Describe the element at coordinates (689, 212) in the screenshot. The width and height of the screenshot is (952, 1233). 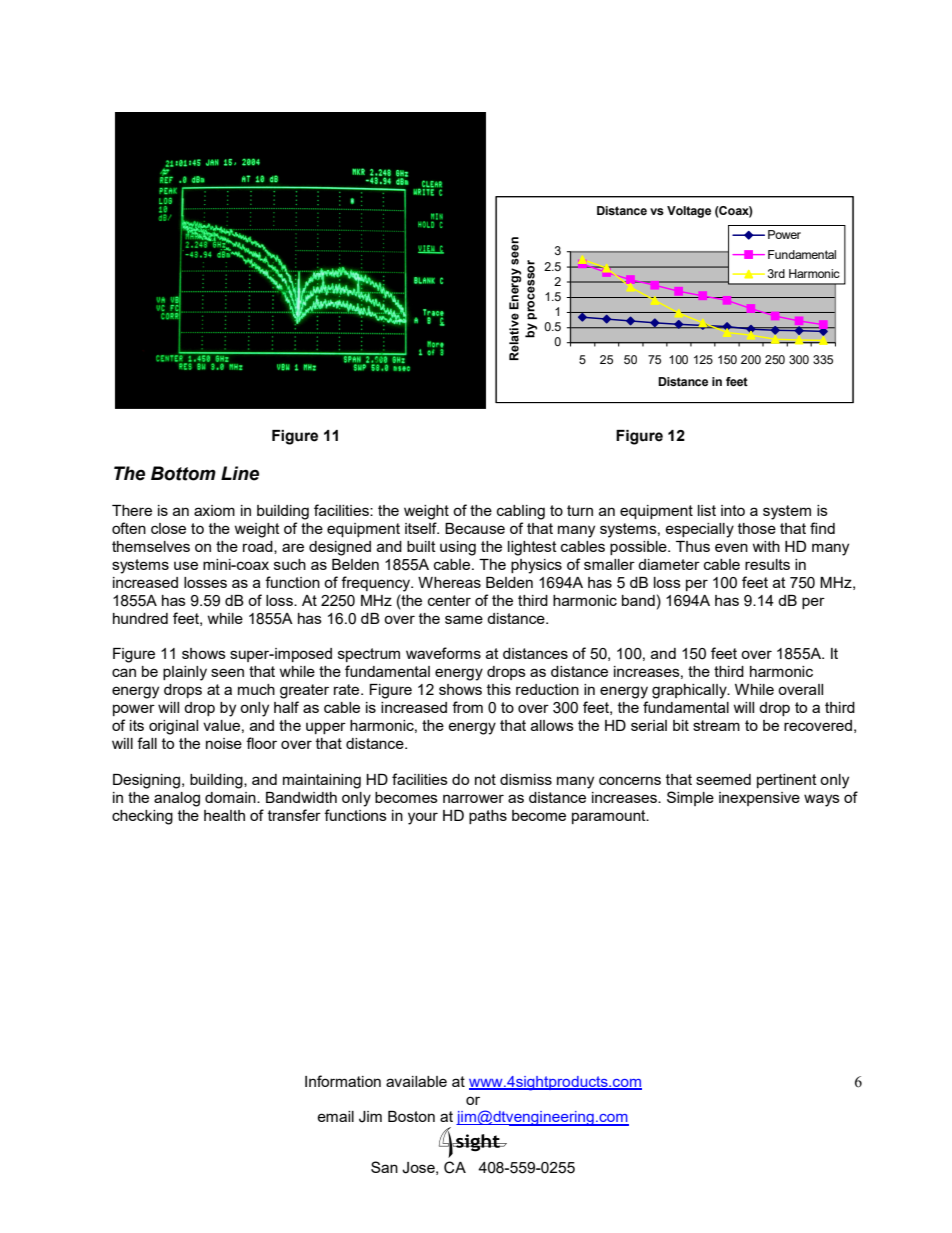
I see `Voltage` at that location.
